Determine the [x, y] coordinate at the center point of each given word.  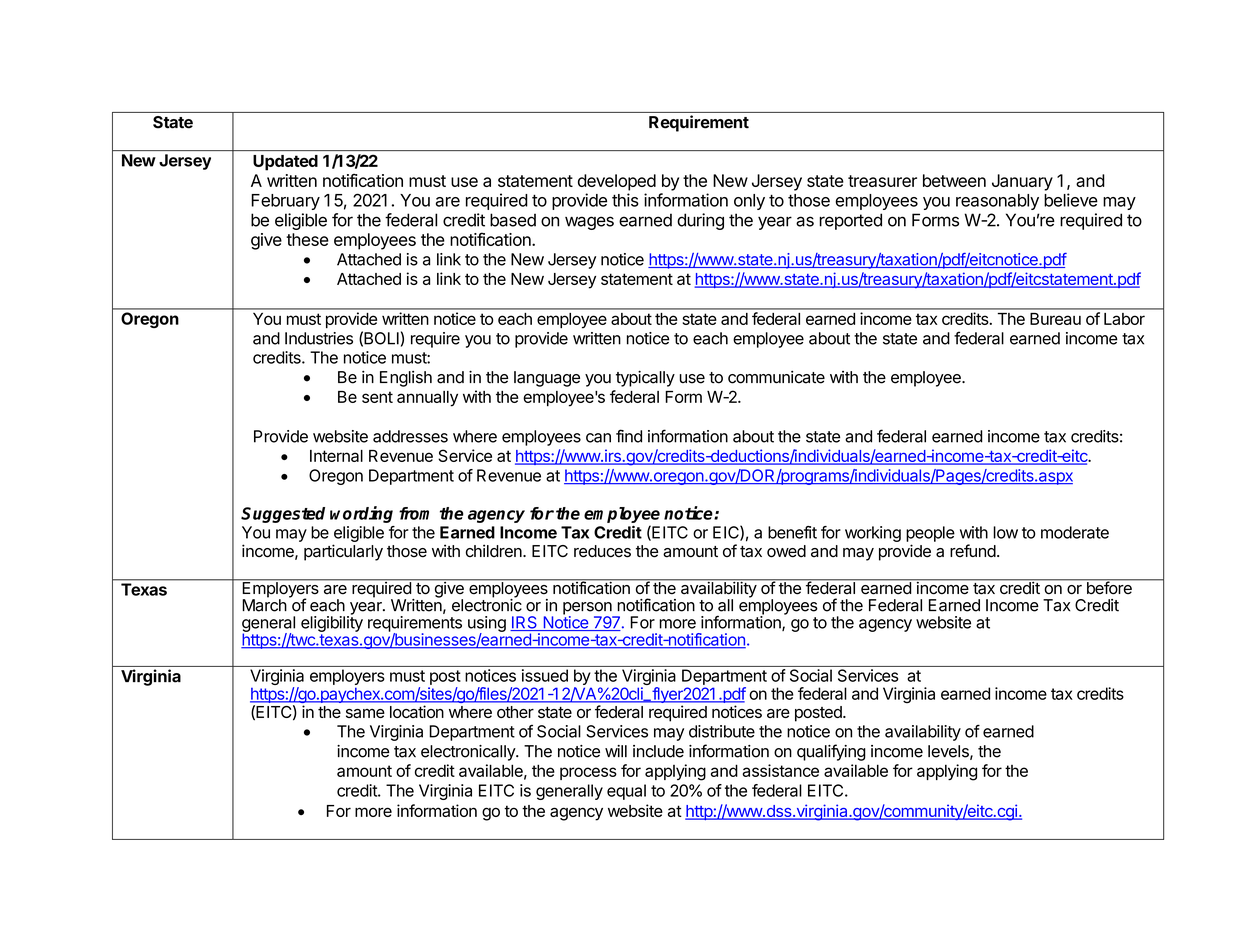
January [1022, 182]
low [1005, 532]
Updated [285, 163]
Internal [336, 456]
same [365, 713]
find [629, 436]
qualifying [831, 752]
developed [617, 182]
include [658, 751]
